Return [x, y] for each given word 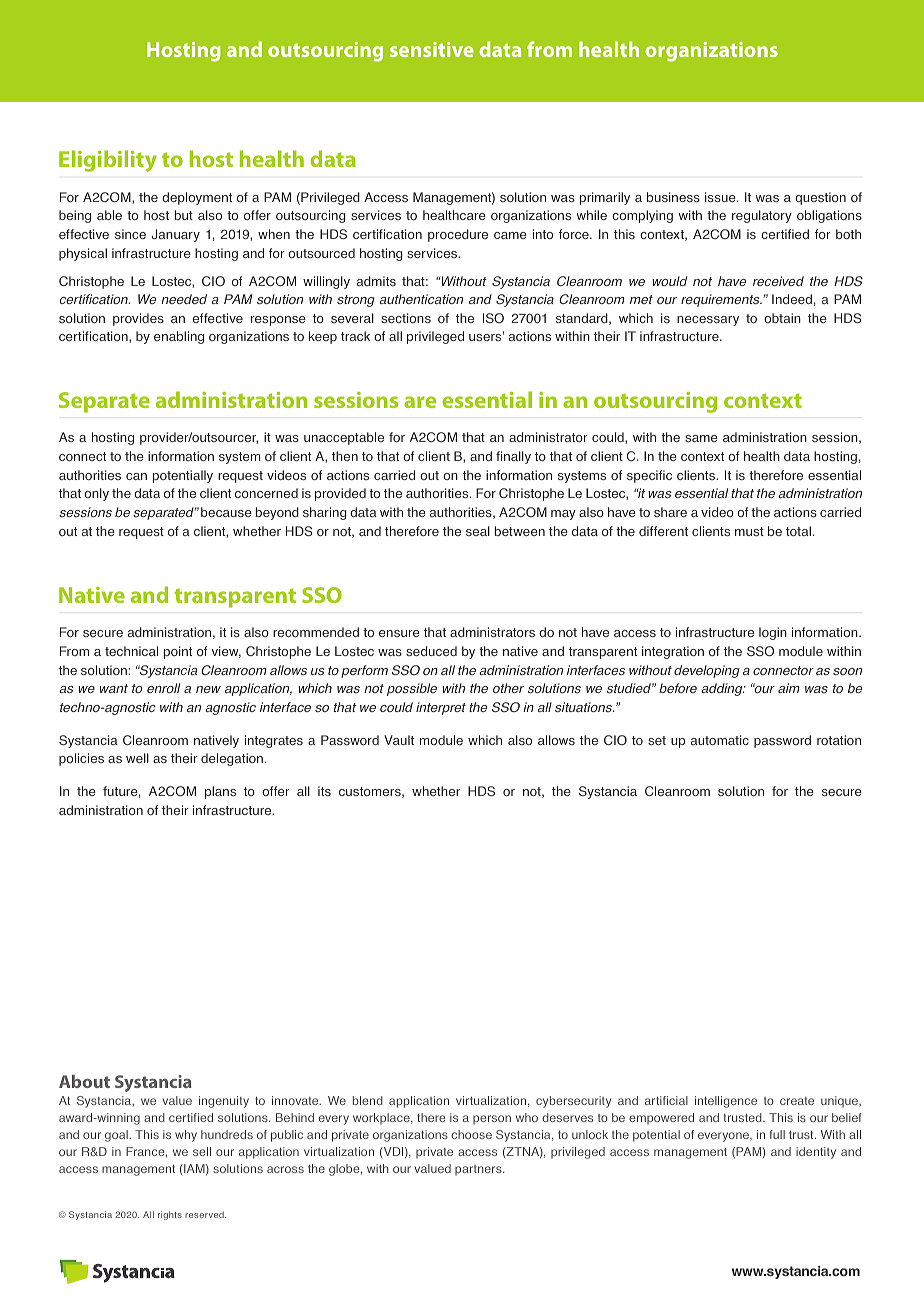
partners [479, 1170]
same [701, 438]
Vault [399, 740]
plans [220, 792]
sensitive [432, 49]
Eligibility [108, 161]
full [777, 1134]
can [136, 476]
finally [513, 457]
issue [721, 197]
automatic [720, 740]
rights [170, 1215]
